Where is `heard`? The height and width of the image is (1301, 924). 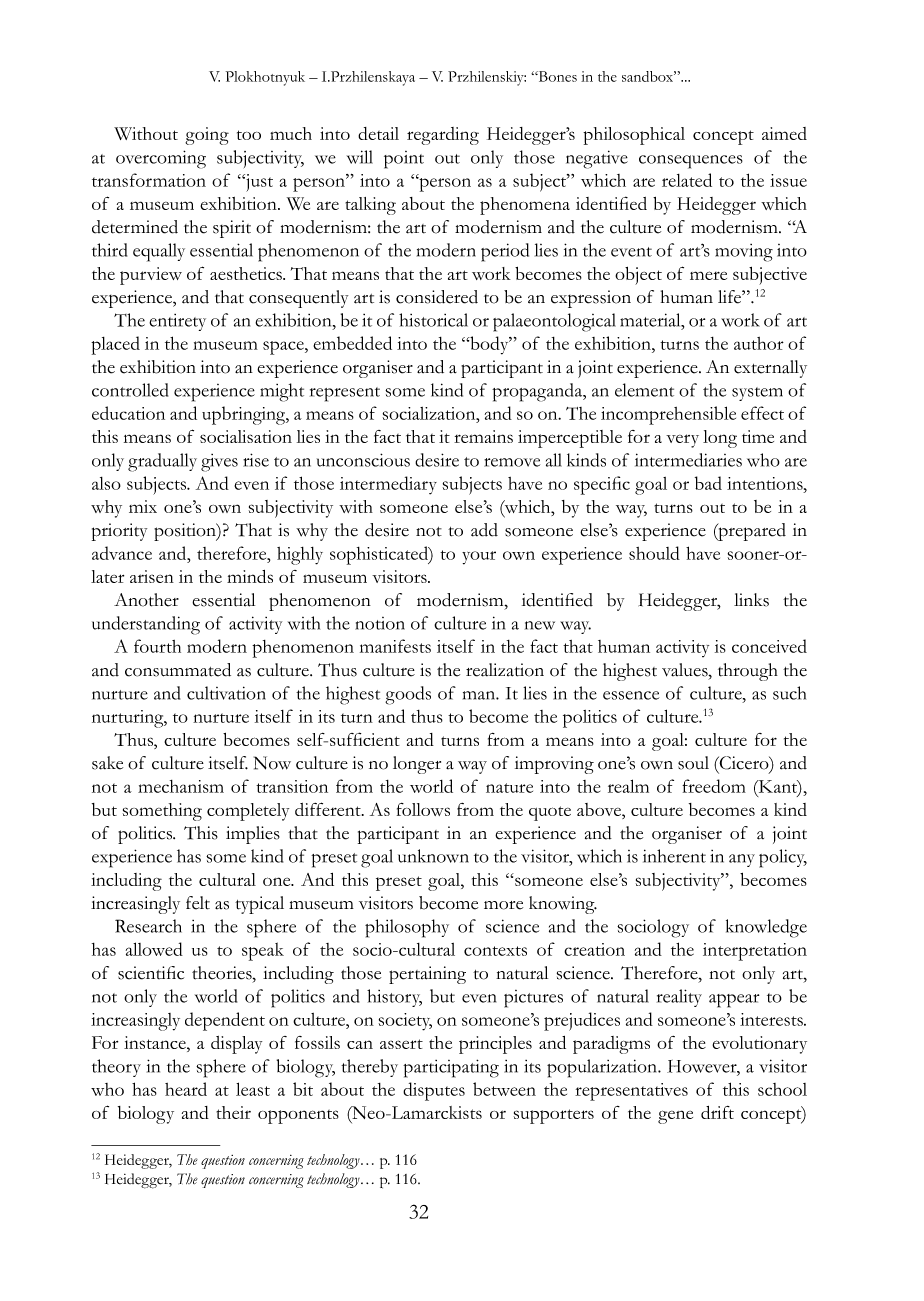 heard is located at coordinates (186, 1089).
